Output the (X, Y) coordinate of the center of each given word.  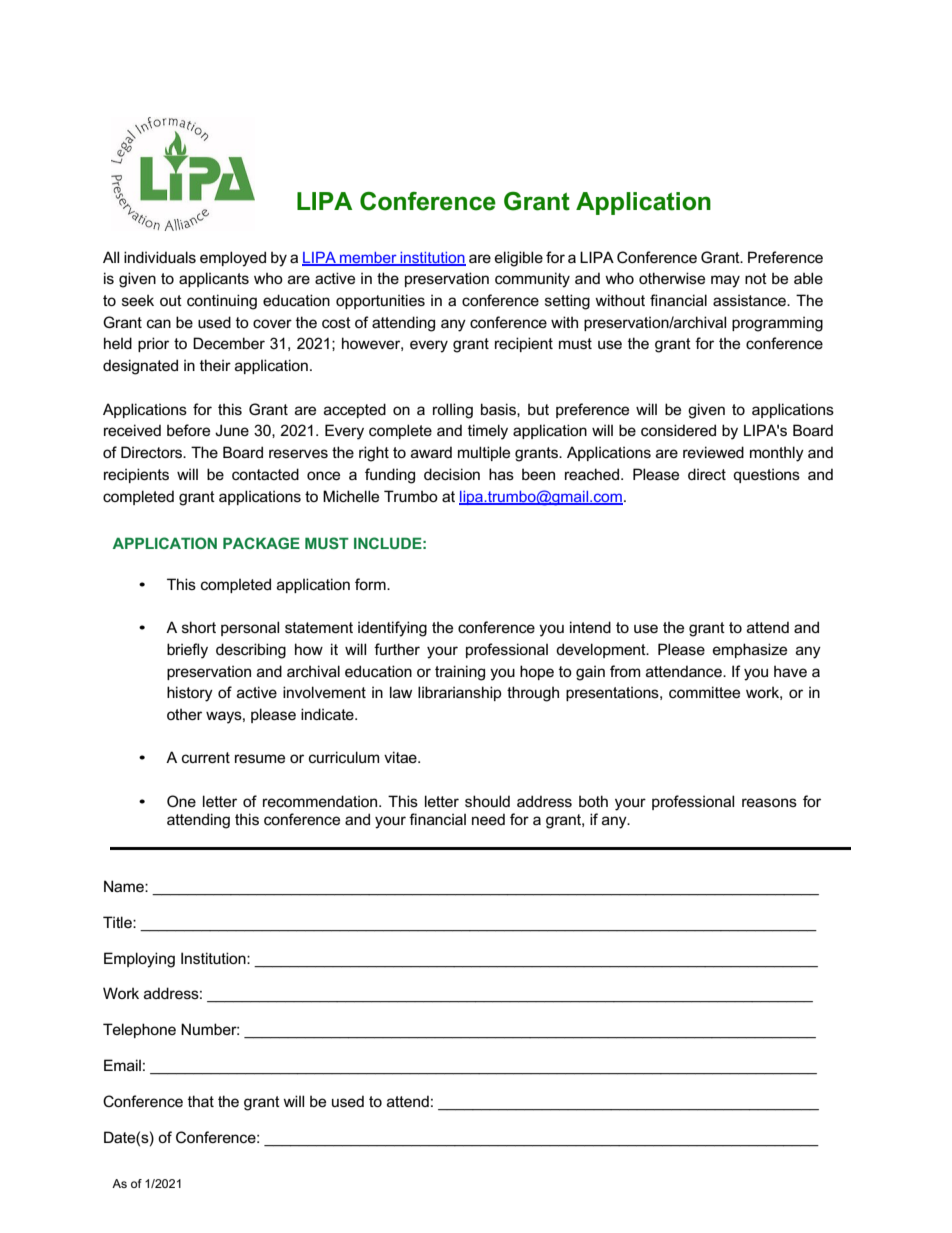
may (725, 281)
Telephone (139, 1030)
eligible (519, 259)
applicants (214, 279)
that (201, 1101)
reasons (769, 802)
